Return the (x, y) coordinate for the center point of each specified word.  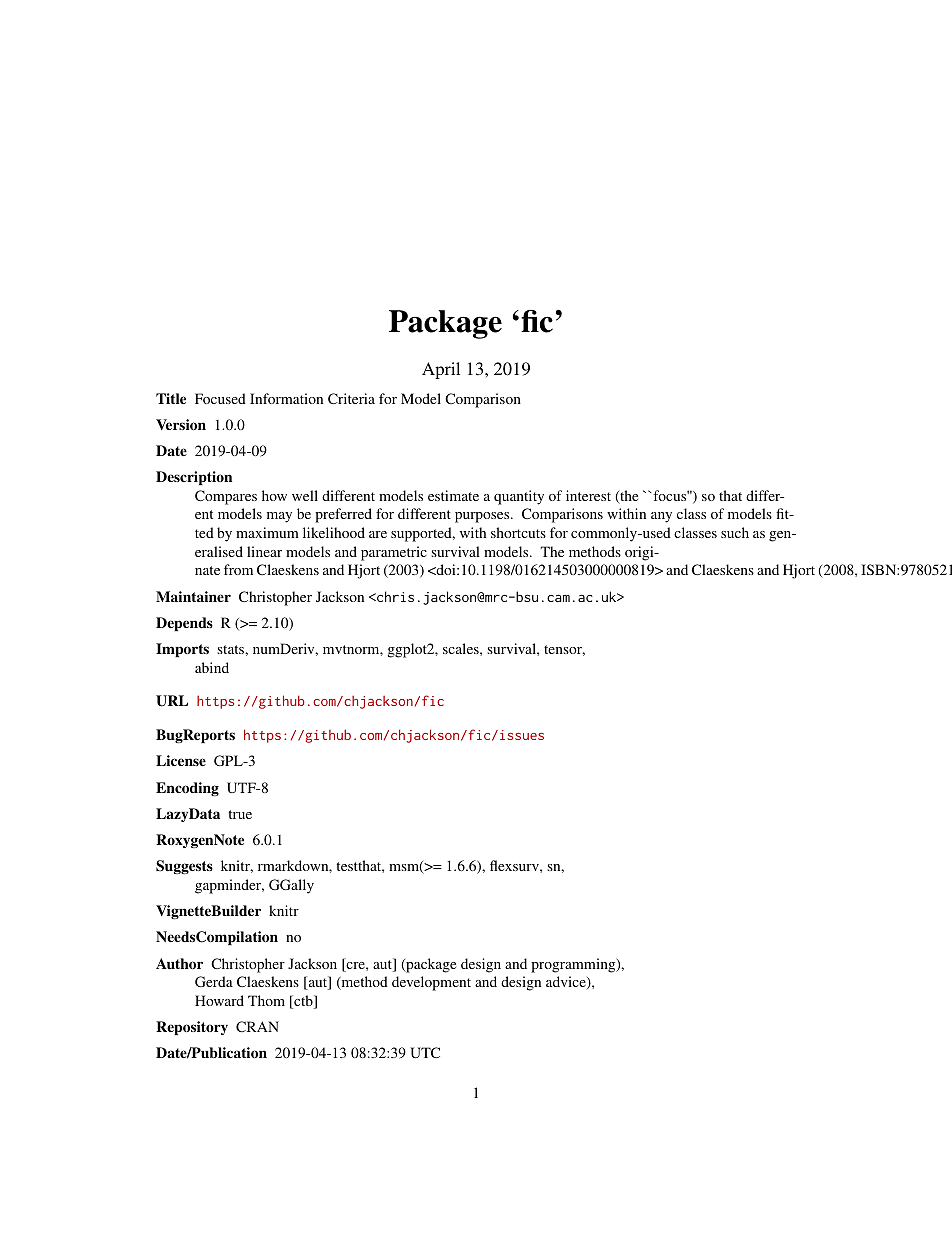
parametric (394, 553)
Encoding (187, 789)
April (441, 370)
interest (588, 495)
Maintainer (193, 596)
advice (567, 983)
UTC (425, 1052)
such (735, 532)
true (240, 814)
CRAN (257, 1026)
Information (286, 398)
